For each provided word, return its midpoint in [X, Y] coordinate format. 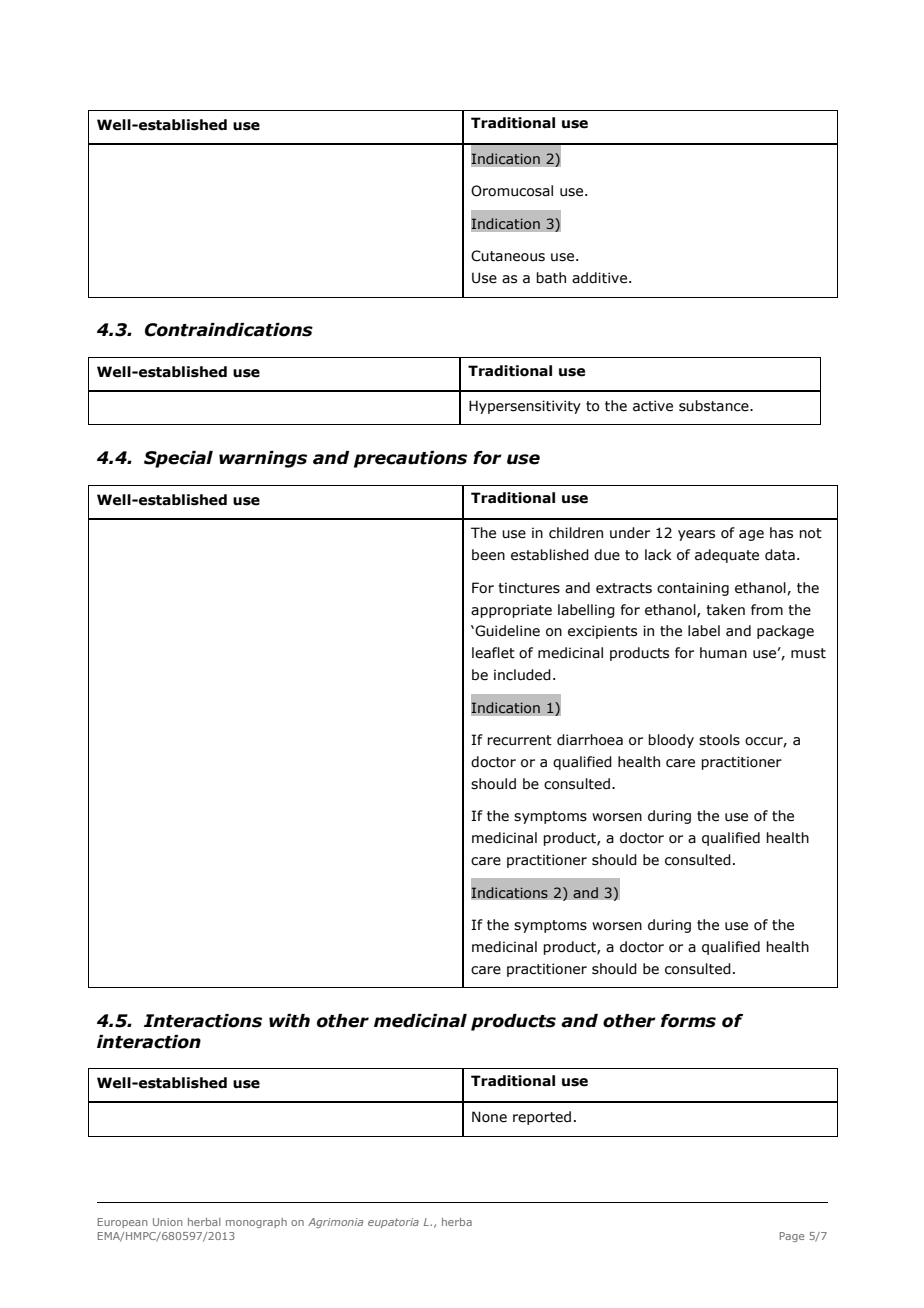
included [522, 675]
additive [601, 278]
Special [178, 459]
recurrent [519, 740]
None [489, 1117]
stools [719, 740]
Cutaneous [508, 256]
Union [167, 1222]
